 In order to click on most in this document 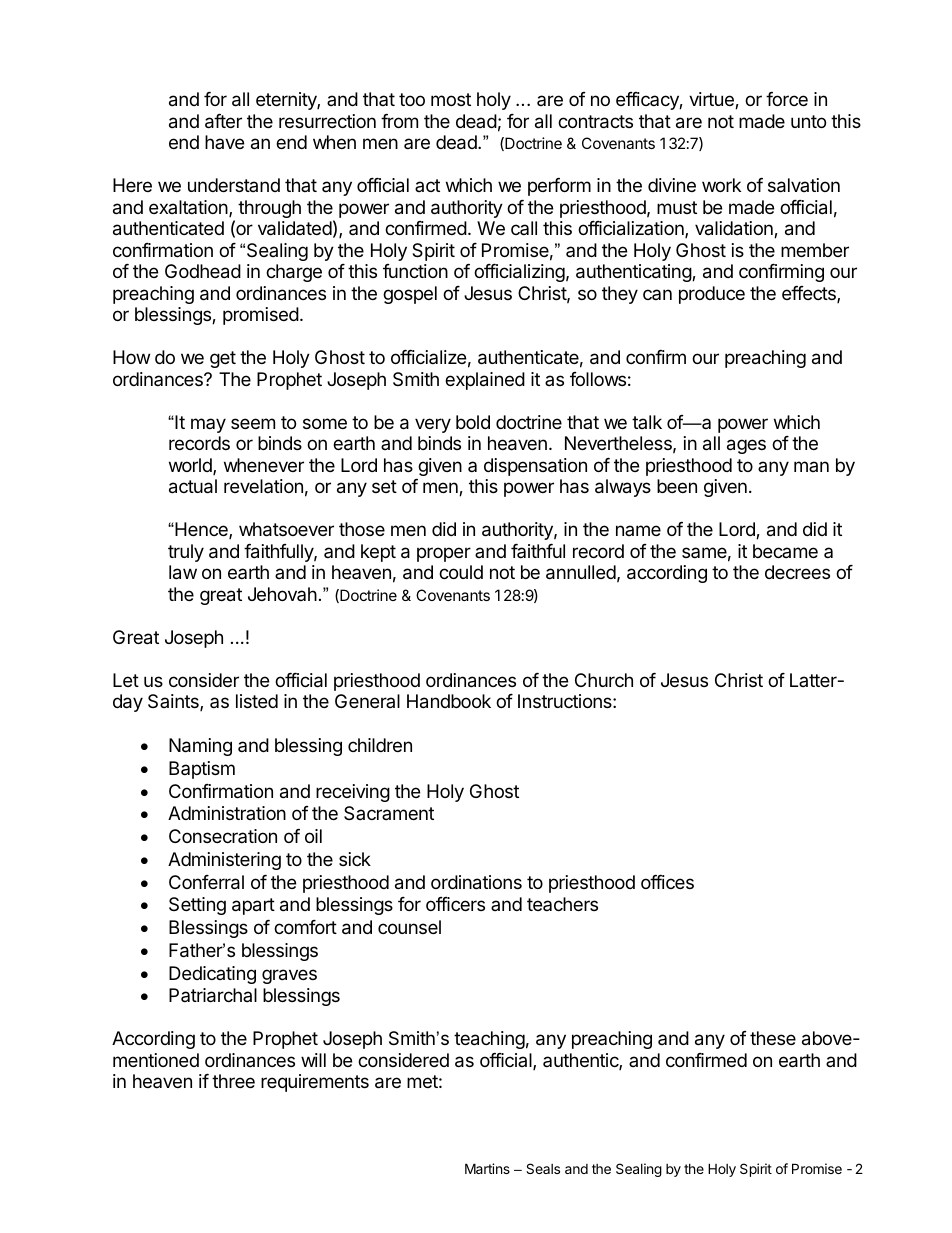, I will do `click(451, 99)`.
